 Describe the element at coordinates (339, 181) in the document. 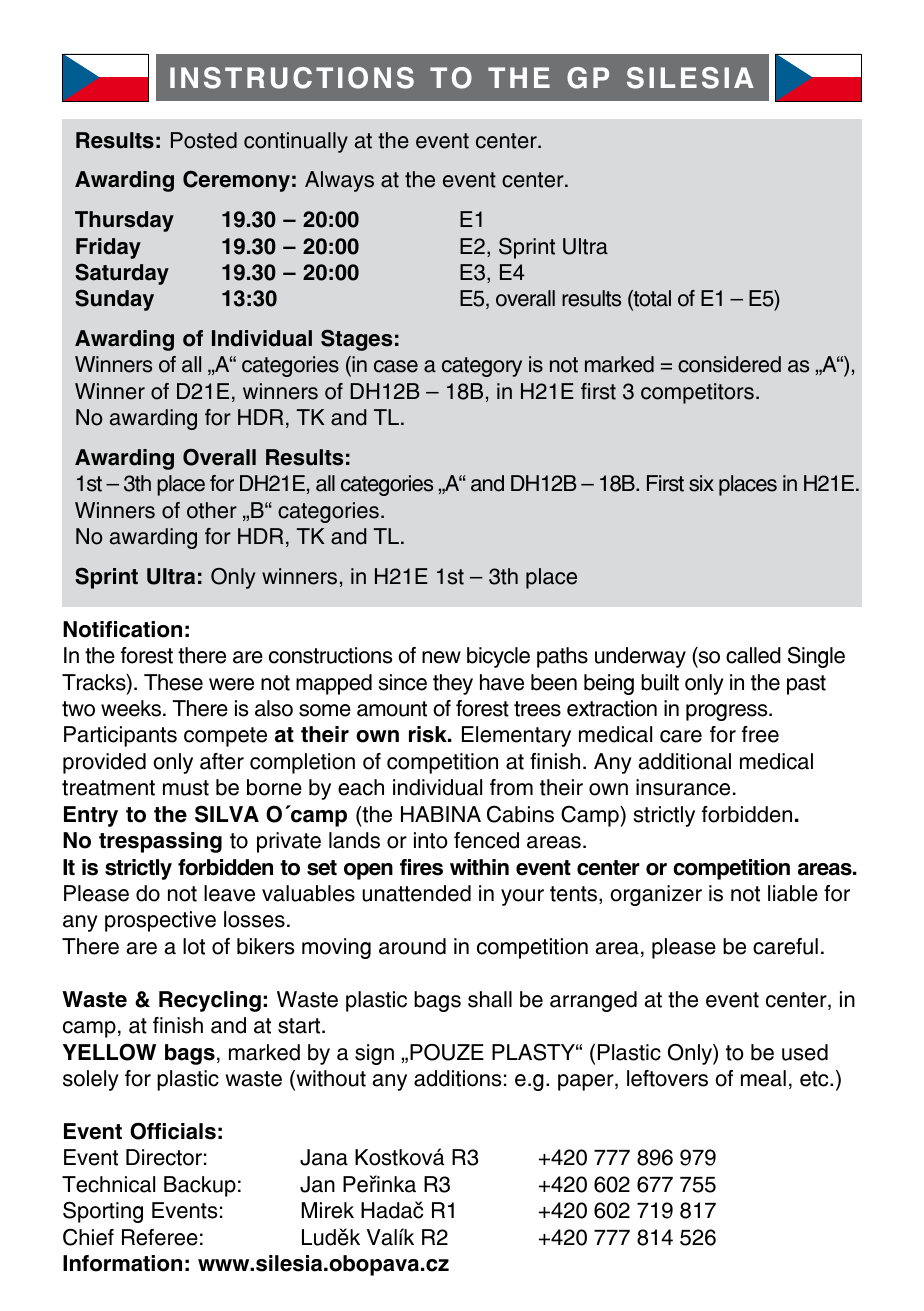

I see `Always` at that location.
